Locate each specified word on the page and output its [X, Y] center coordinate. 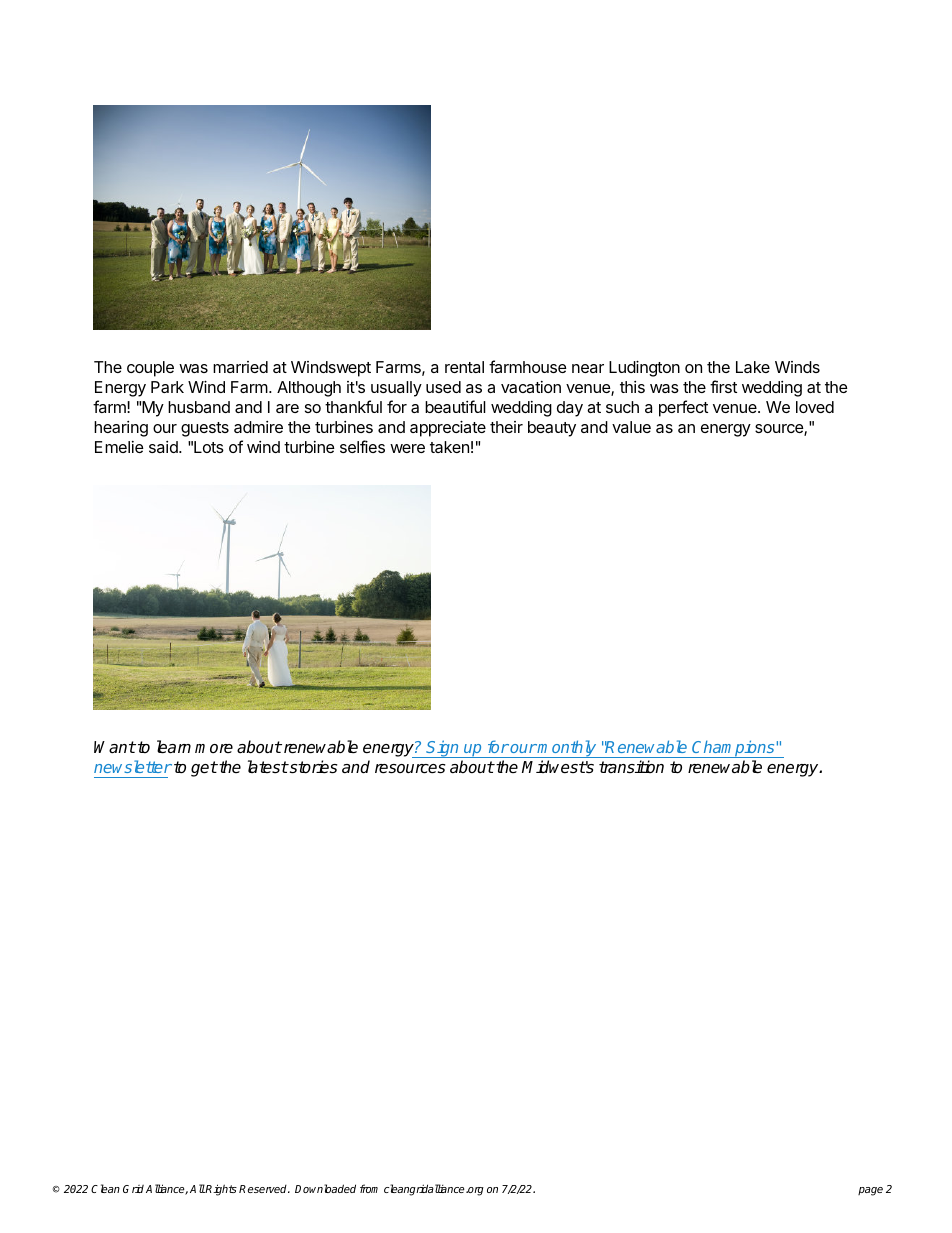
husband [199, 407]
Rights [220, 1190]
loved [815, 407]
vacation [531, 387]
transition [631, 767]
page [870, 1191]
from [369, 1188]
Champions [734, 749]
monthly [567, 749]
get [204, 769]
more [214, 748]
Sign [443, 749]
